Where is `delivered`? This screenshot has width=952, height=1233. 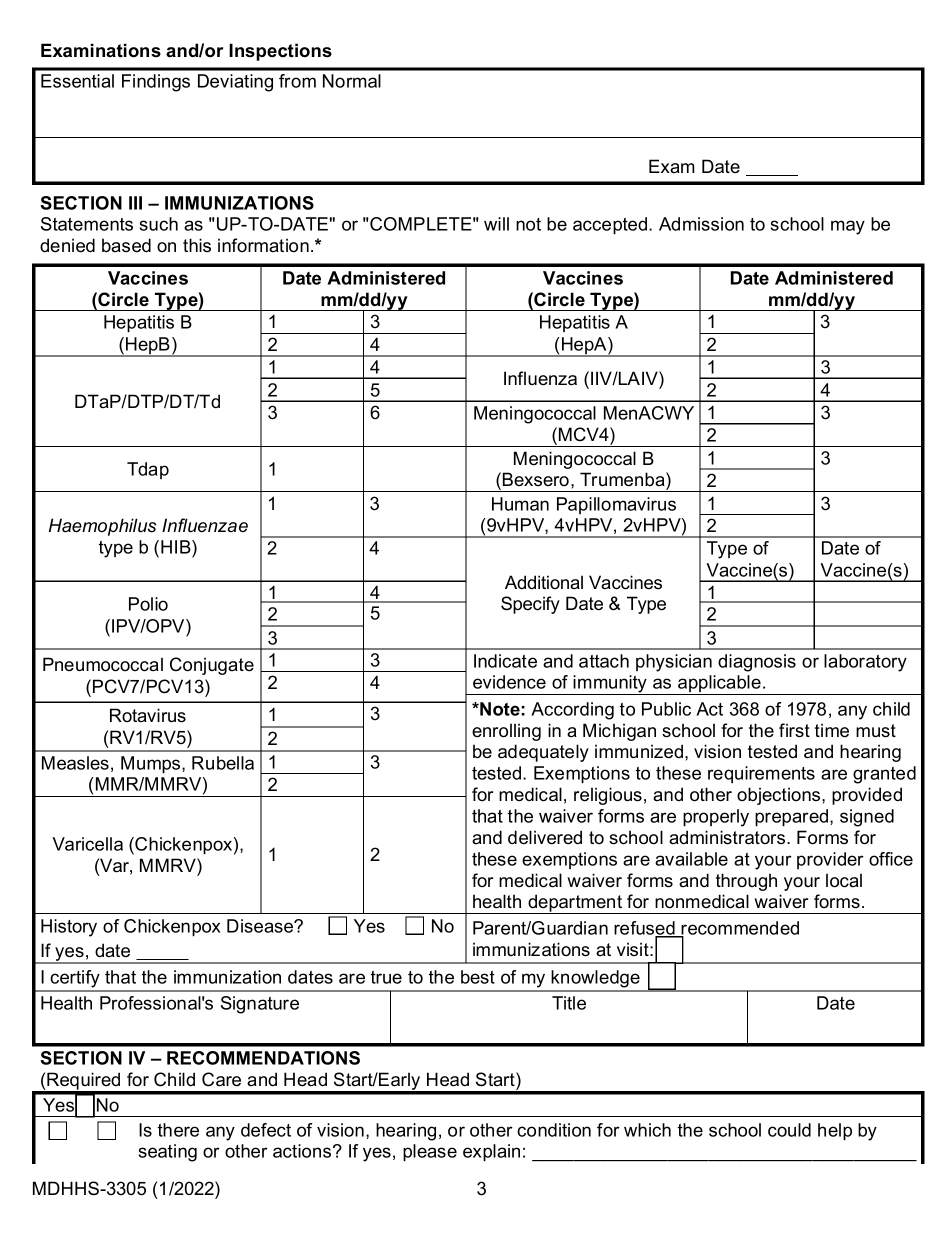 delivered is located at coordinates (545, 837).
